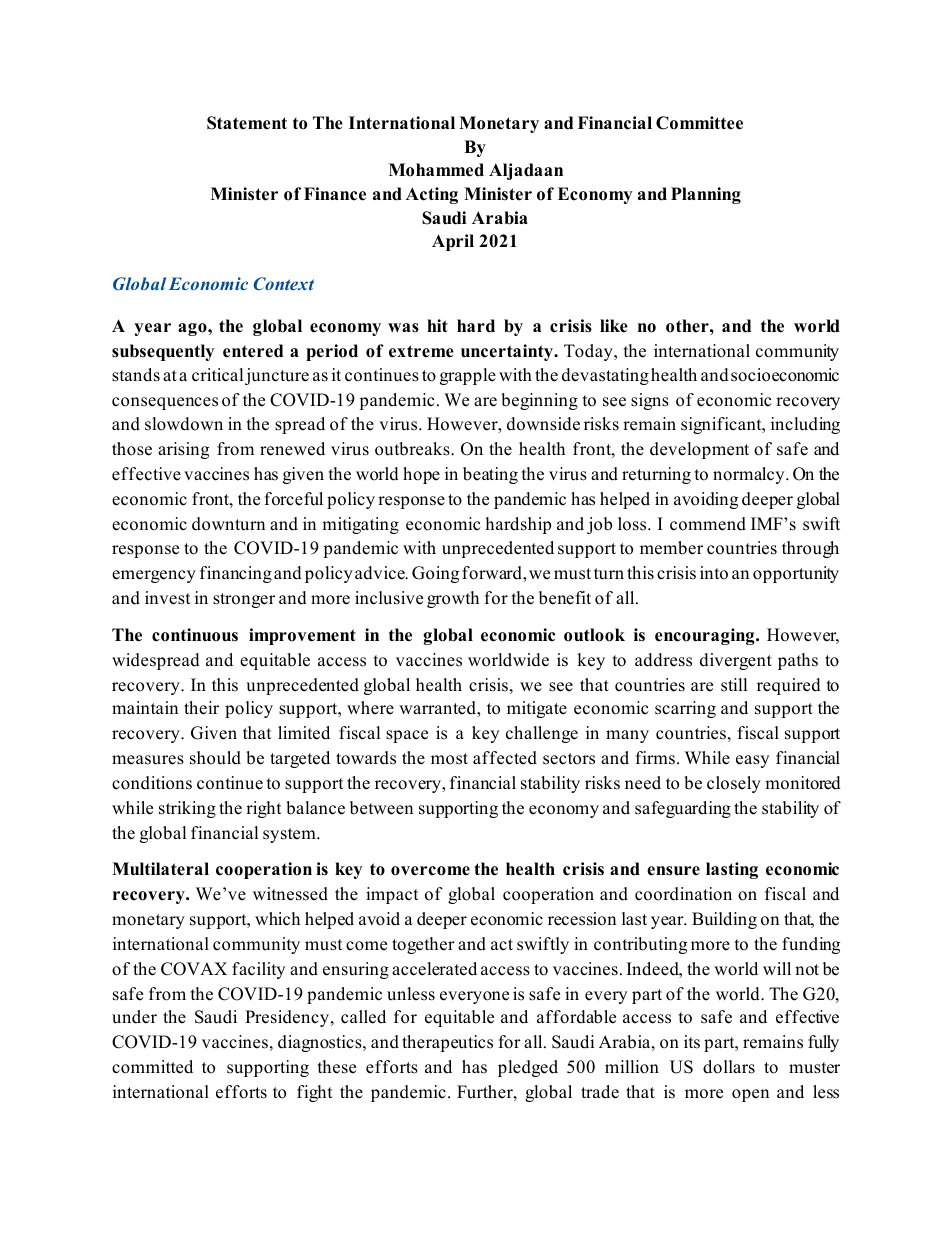  Describe the element at coordinates (247, 123) in the screenshot. I see `Statement` at that location.
